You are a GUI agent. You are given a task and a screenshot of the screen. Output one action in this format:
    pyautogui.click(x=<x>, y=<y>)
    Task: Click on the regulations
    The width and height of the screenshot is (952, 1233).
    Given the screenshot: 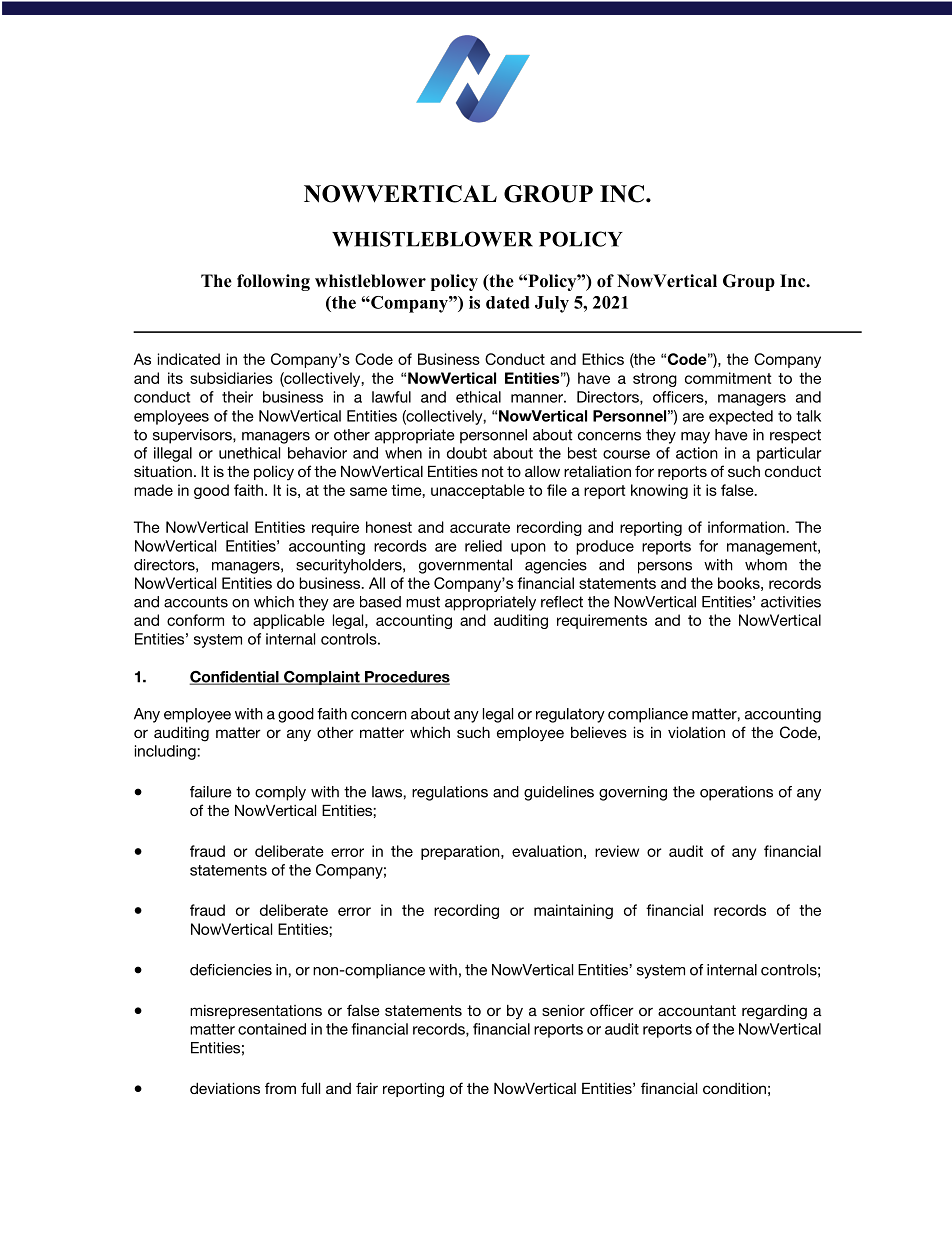 What is the action you would take?
    pyautogui.click(x=450, y=793)
